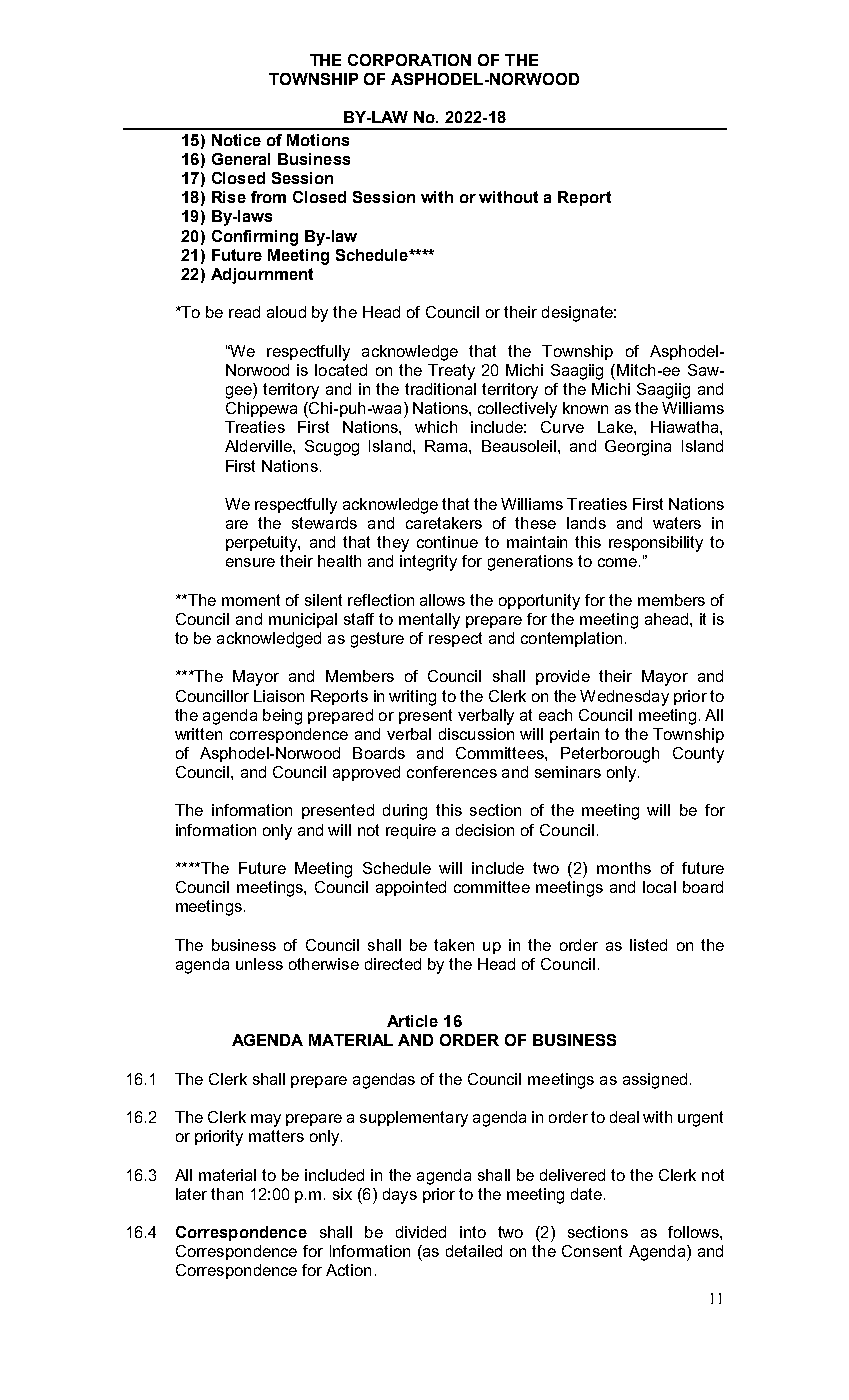  Describe the element at coordinates (227, 1194) in the document. I see `than` at that location.
